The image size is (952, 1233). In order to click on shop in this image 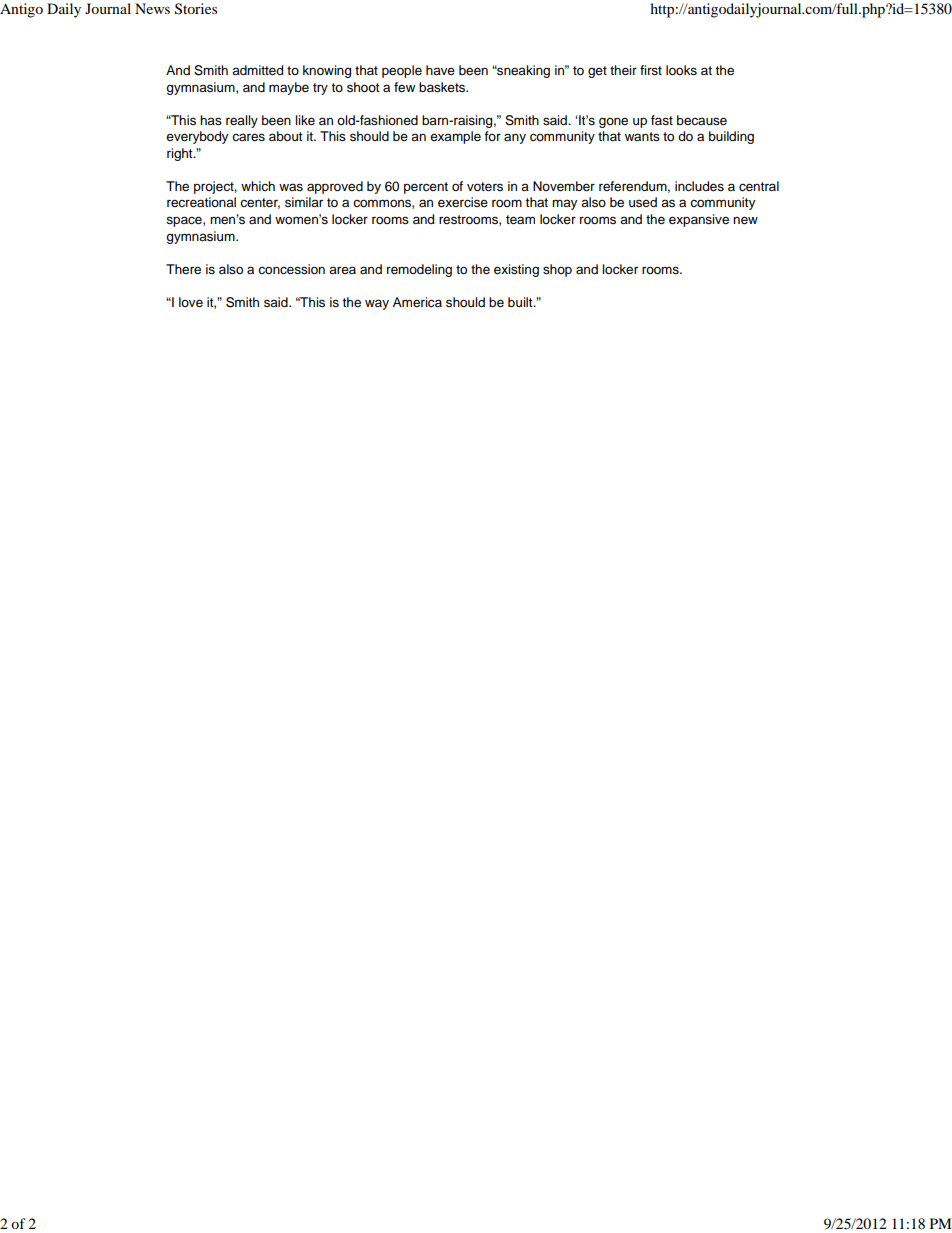, I will do `click(557, 270)`.
